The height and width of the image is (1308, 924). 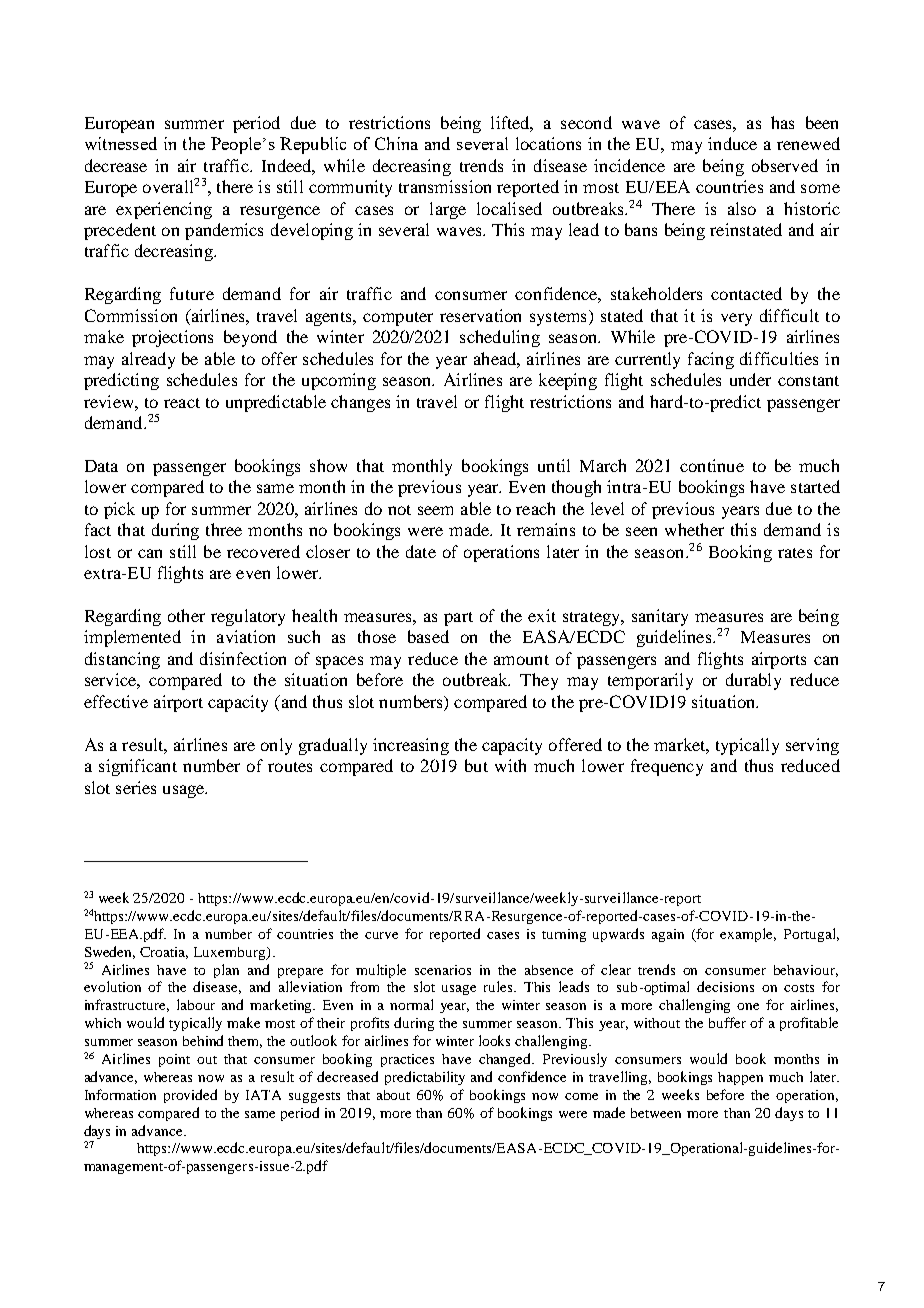 What do you see at coordinates (476, 765) in the image?
I see `but` at bounding box center [476, 765].
